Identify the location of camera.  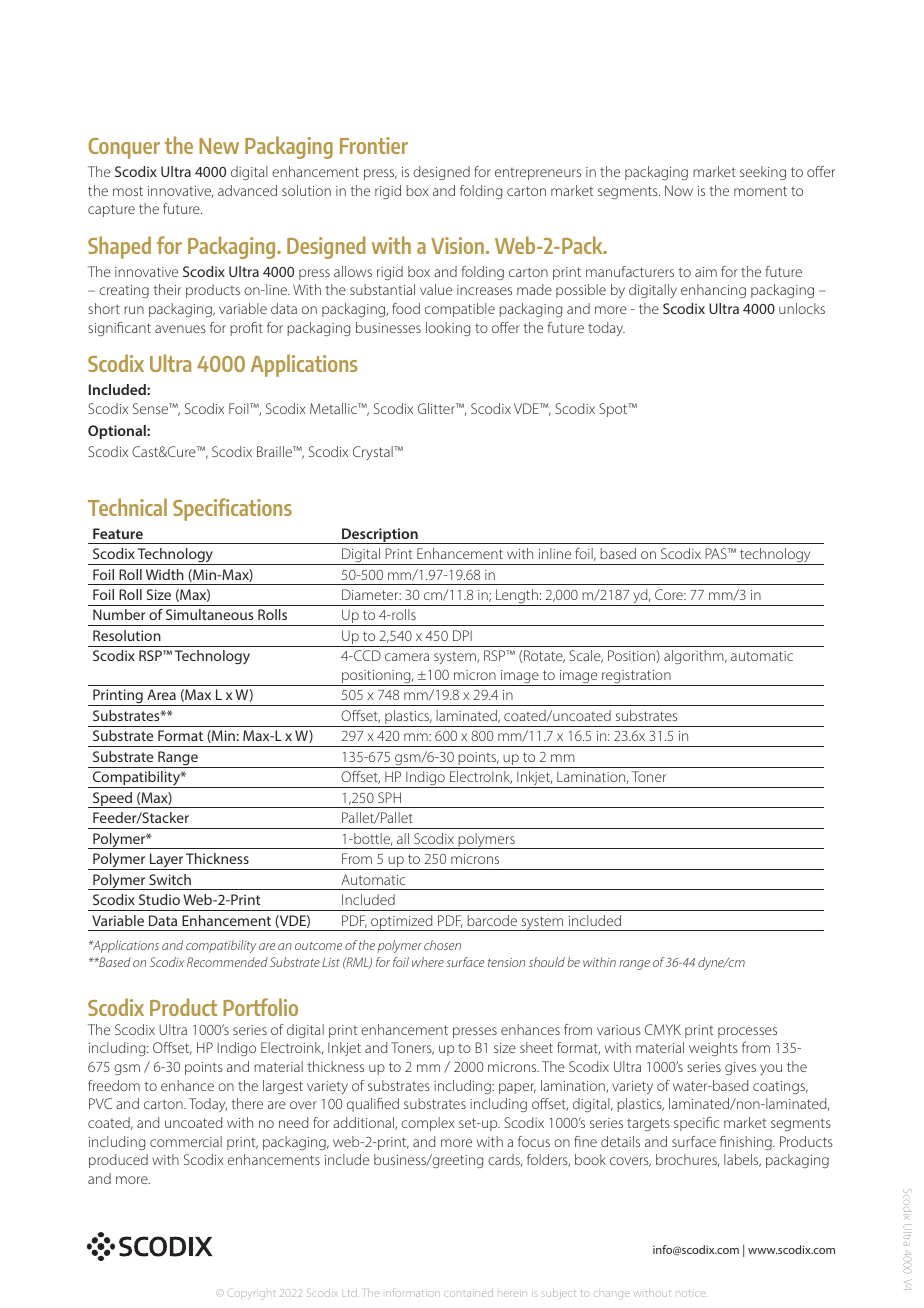
(407, 657).
